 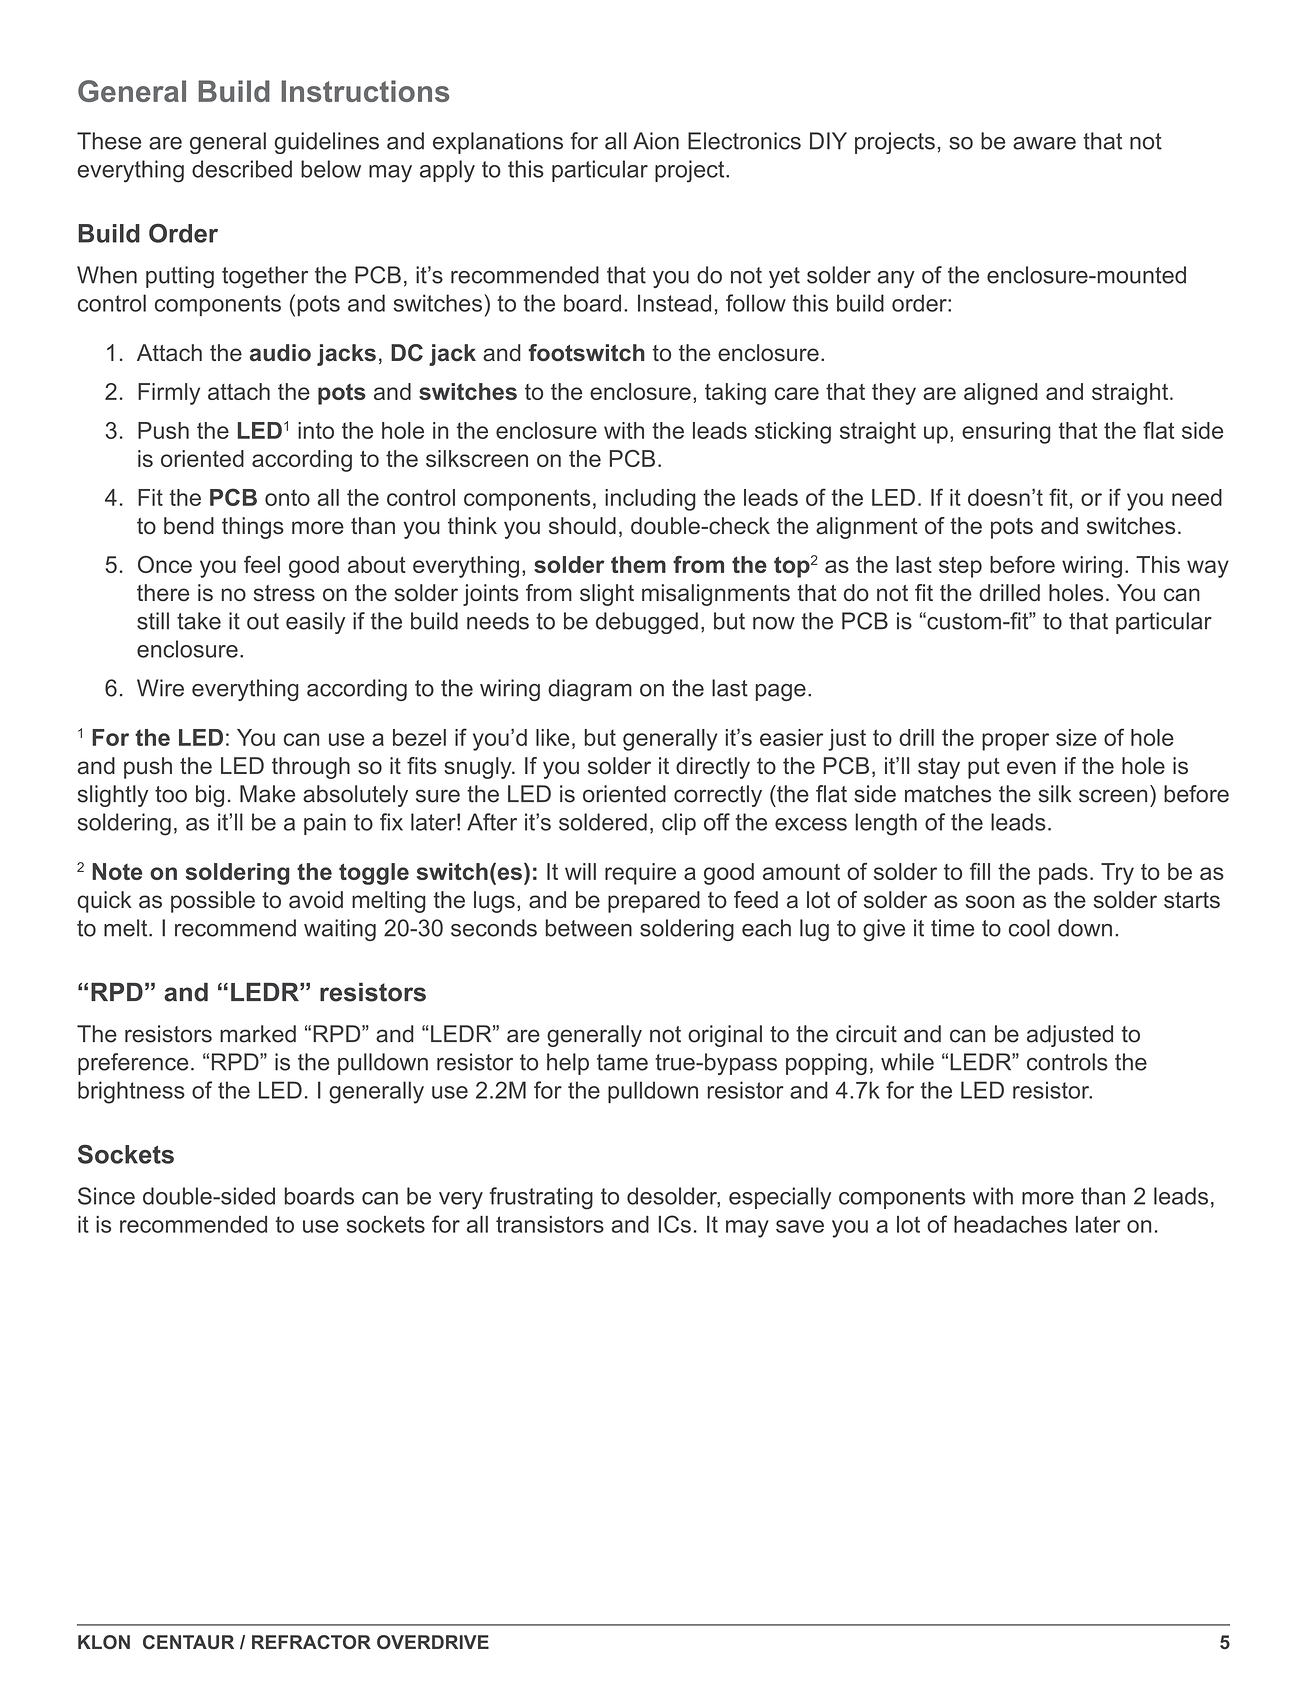 What do you see at coordinates (656, 141) in the screenshot?
I see `Aion` at bounding box center [656, 141].
